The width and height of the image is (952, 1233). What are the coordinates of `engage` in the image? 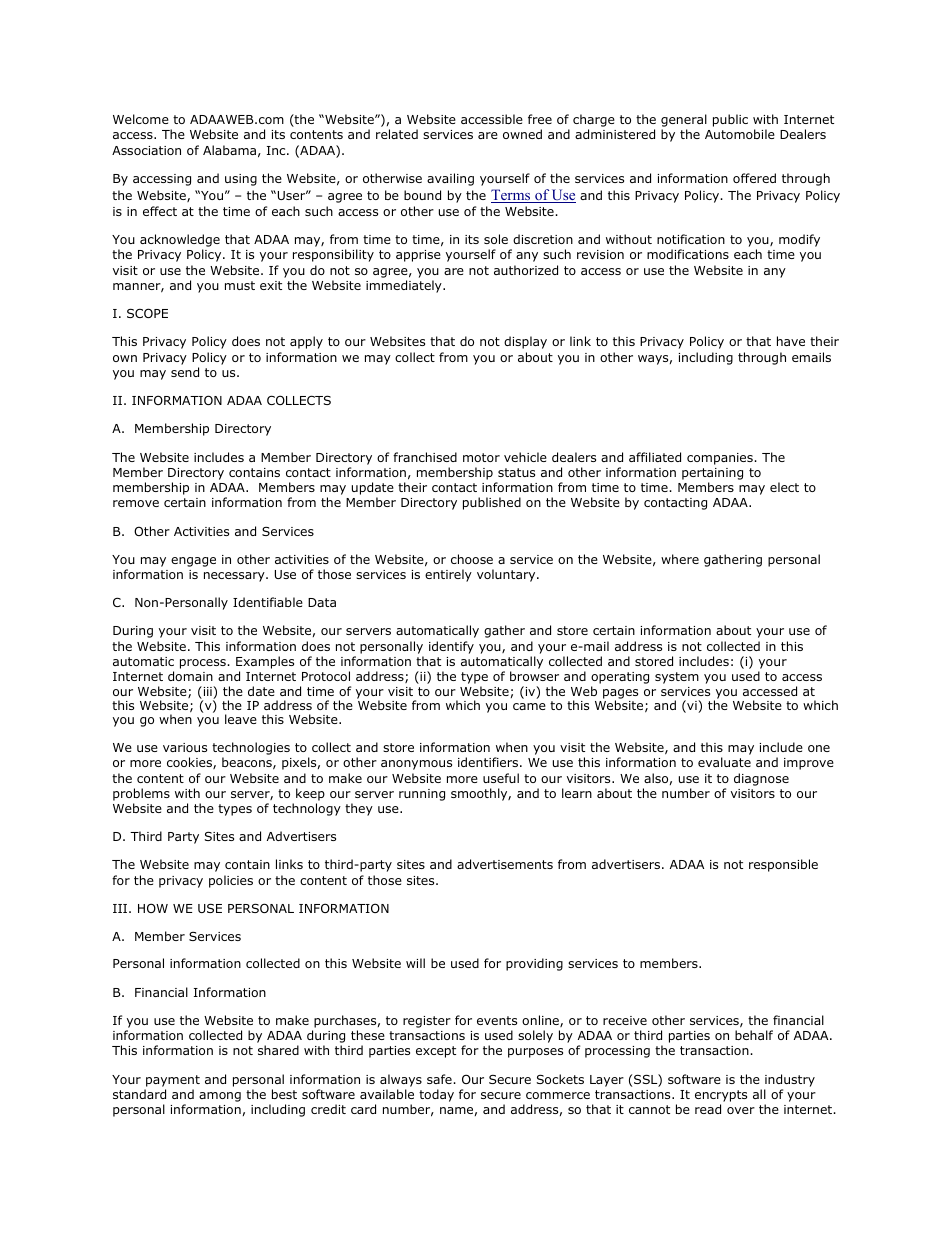 It's located at (193, 562).
